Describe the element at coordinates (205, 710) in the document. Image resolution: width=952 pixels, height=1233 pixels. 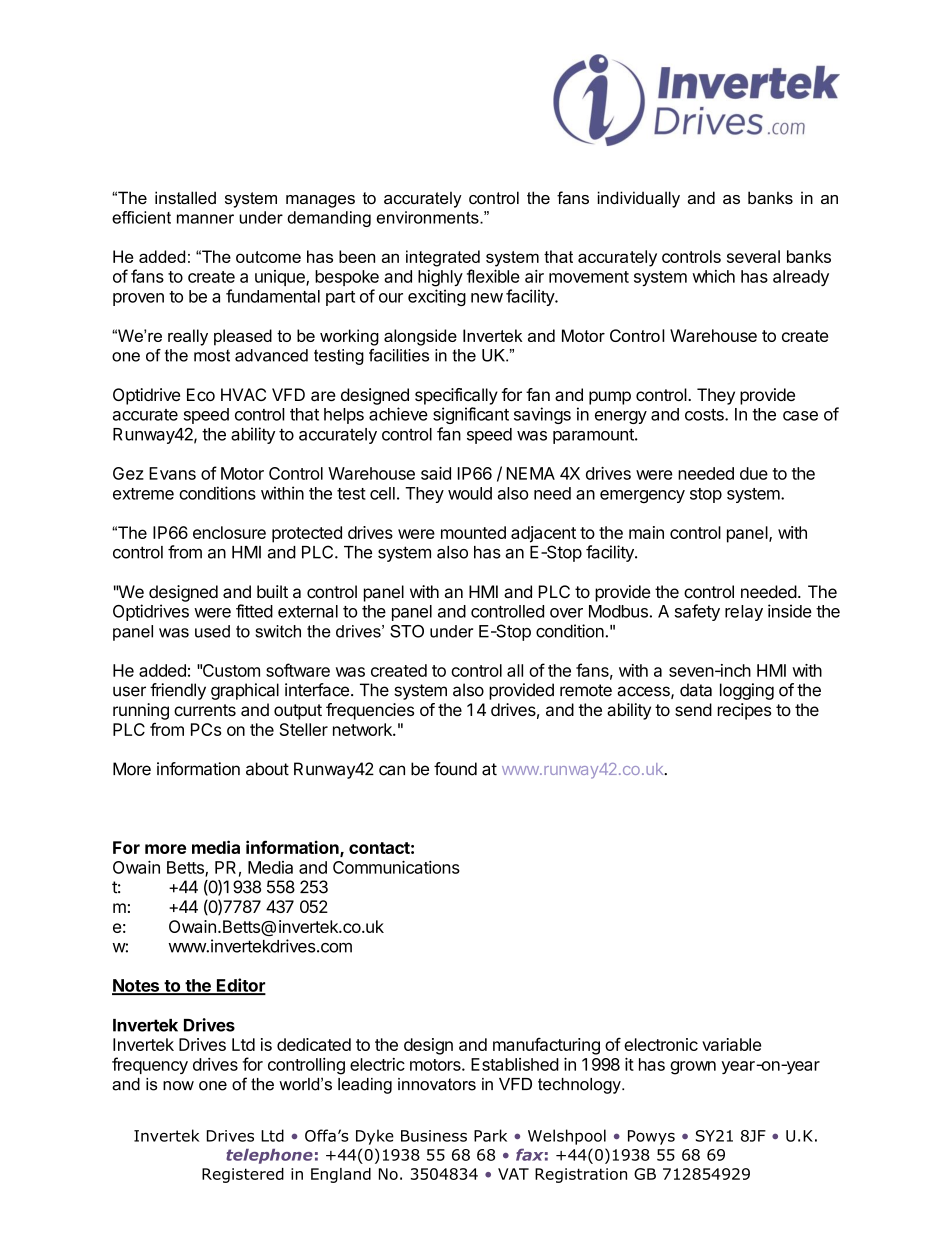
I see `currents` at that location.
